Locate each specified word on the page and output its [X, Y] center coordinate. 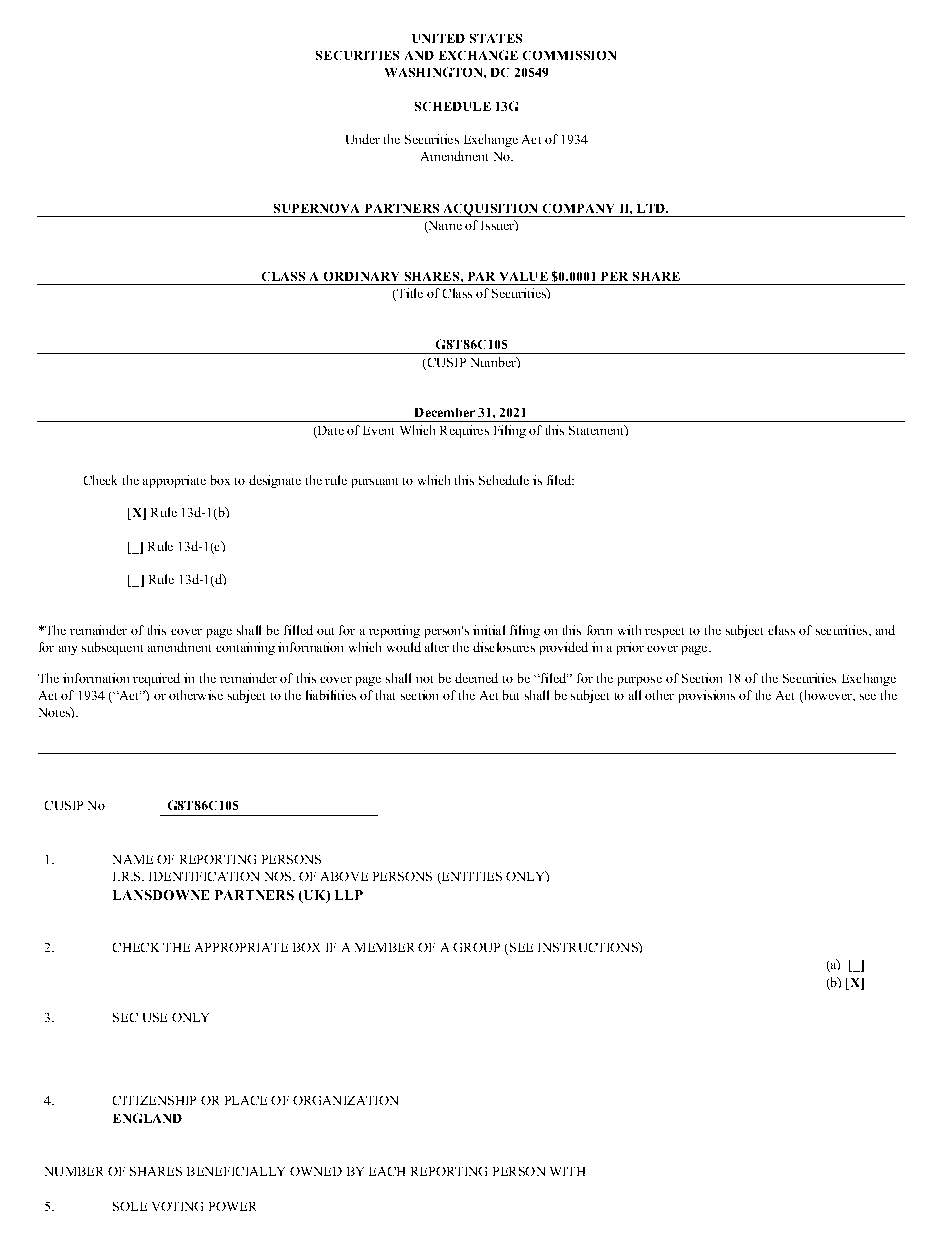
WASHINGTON [435, 72]
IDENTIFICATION [204, 876]
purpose [640, 681]
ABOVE [344, 876]
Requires [464, 431]
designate [275, 481]
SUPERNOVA [316, 208]
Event [378, 430]
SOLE [130, 1206]
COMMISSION [569, 55]
